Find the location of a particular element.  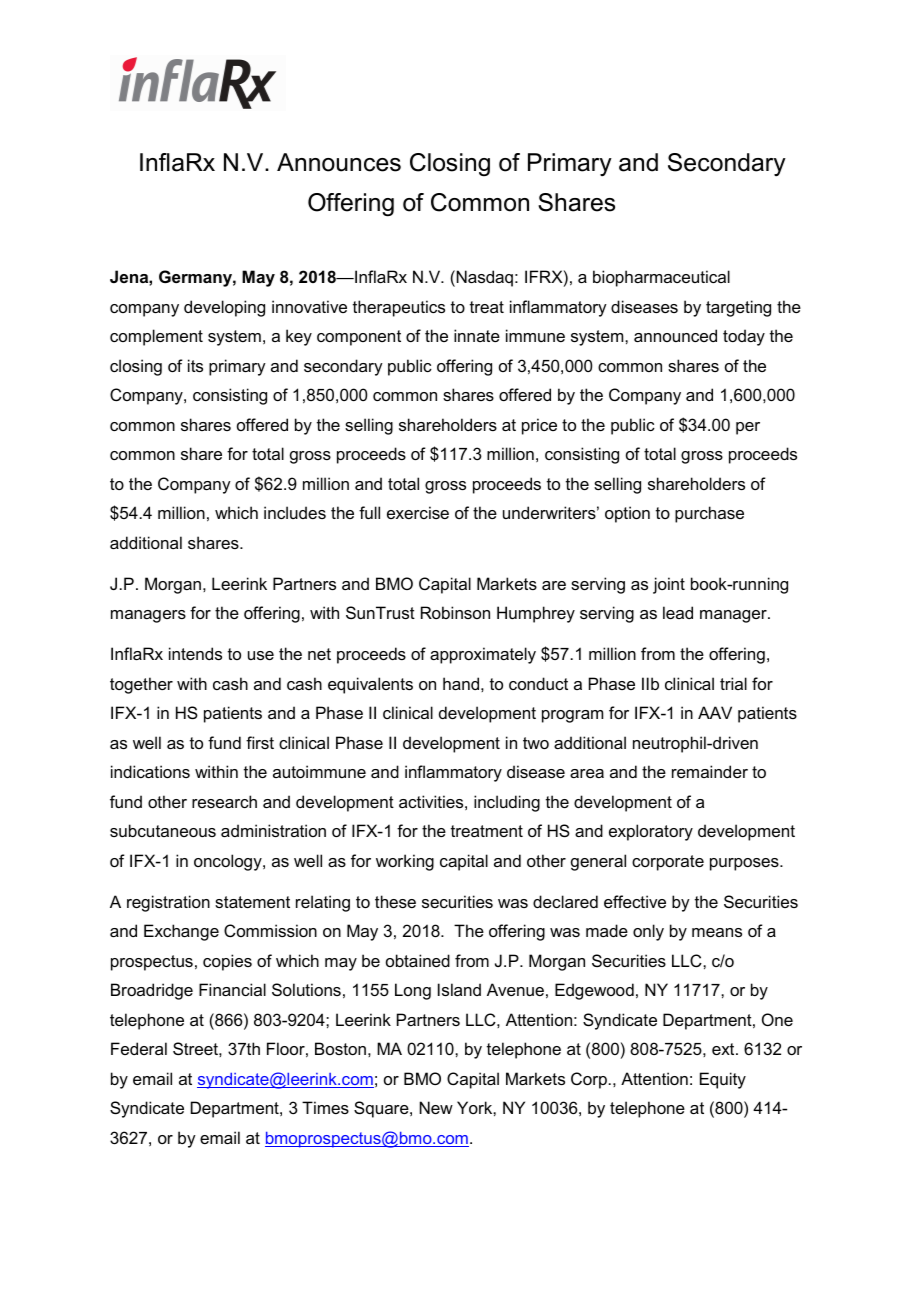

therapeutics is located at coordinates (399, 308).
